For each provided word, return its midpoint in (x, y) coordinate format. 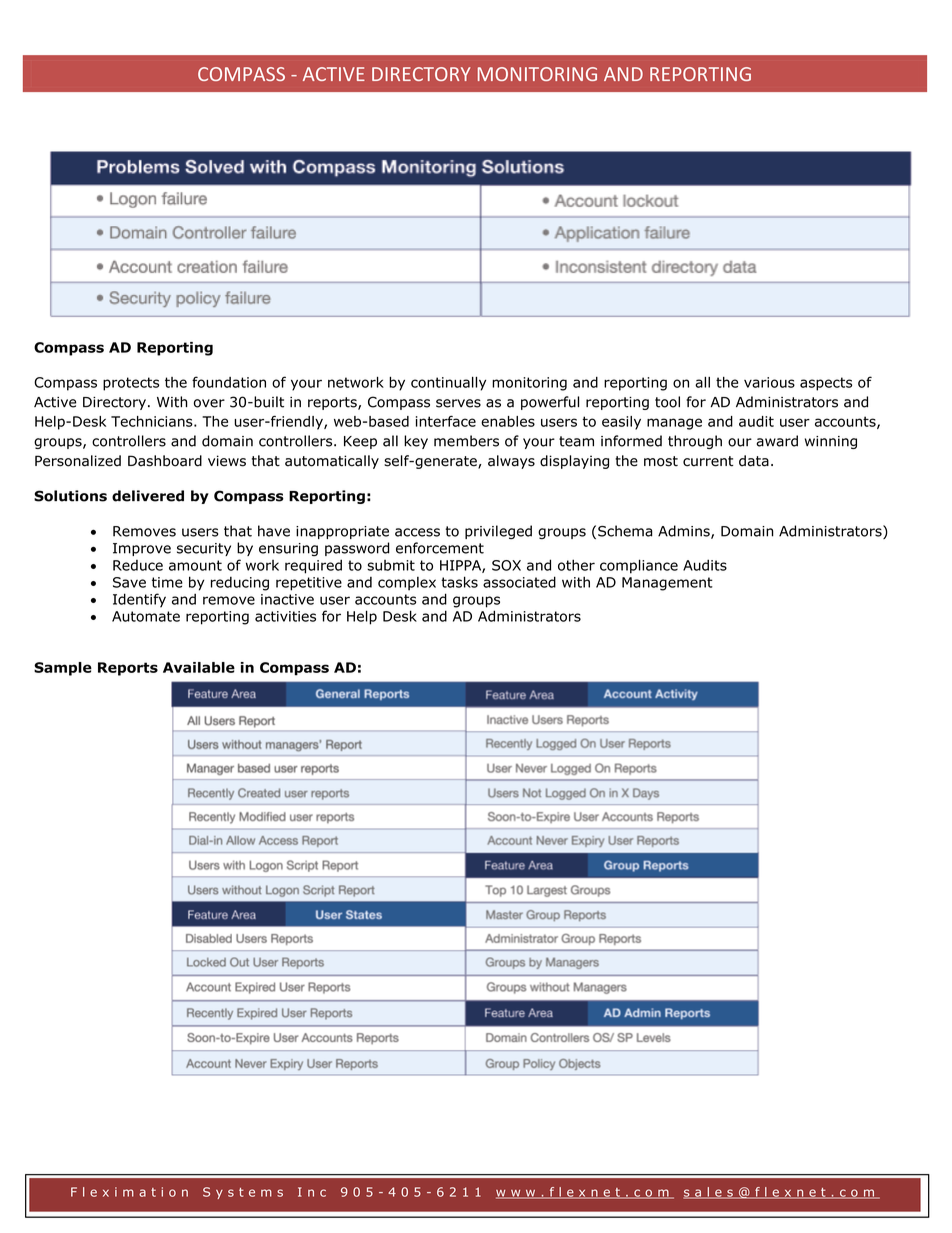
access (417, 532)
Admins (685, 532)
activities (285, 616)
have (274, 531)
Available (199, 667)
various (769, 382)
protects (131, 384)
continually (448, 384)
